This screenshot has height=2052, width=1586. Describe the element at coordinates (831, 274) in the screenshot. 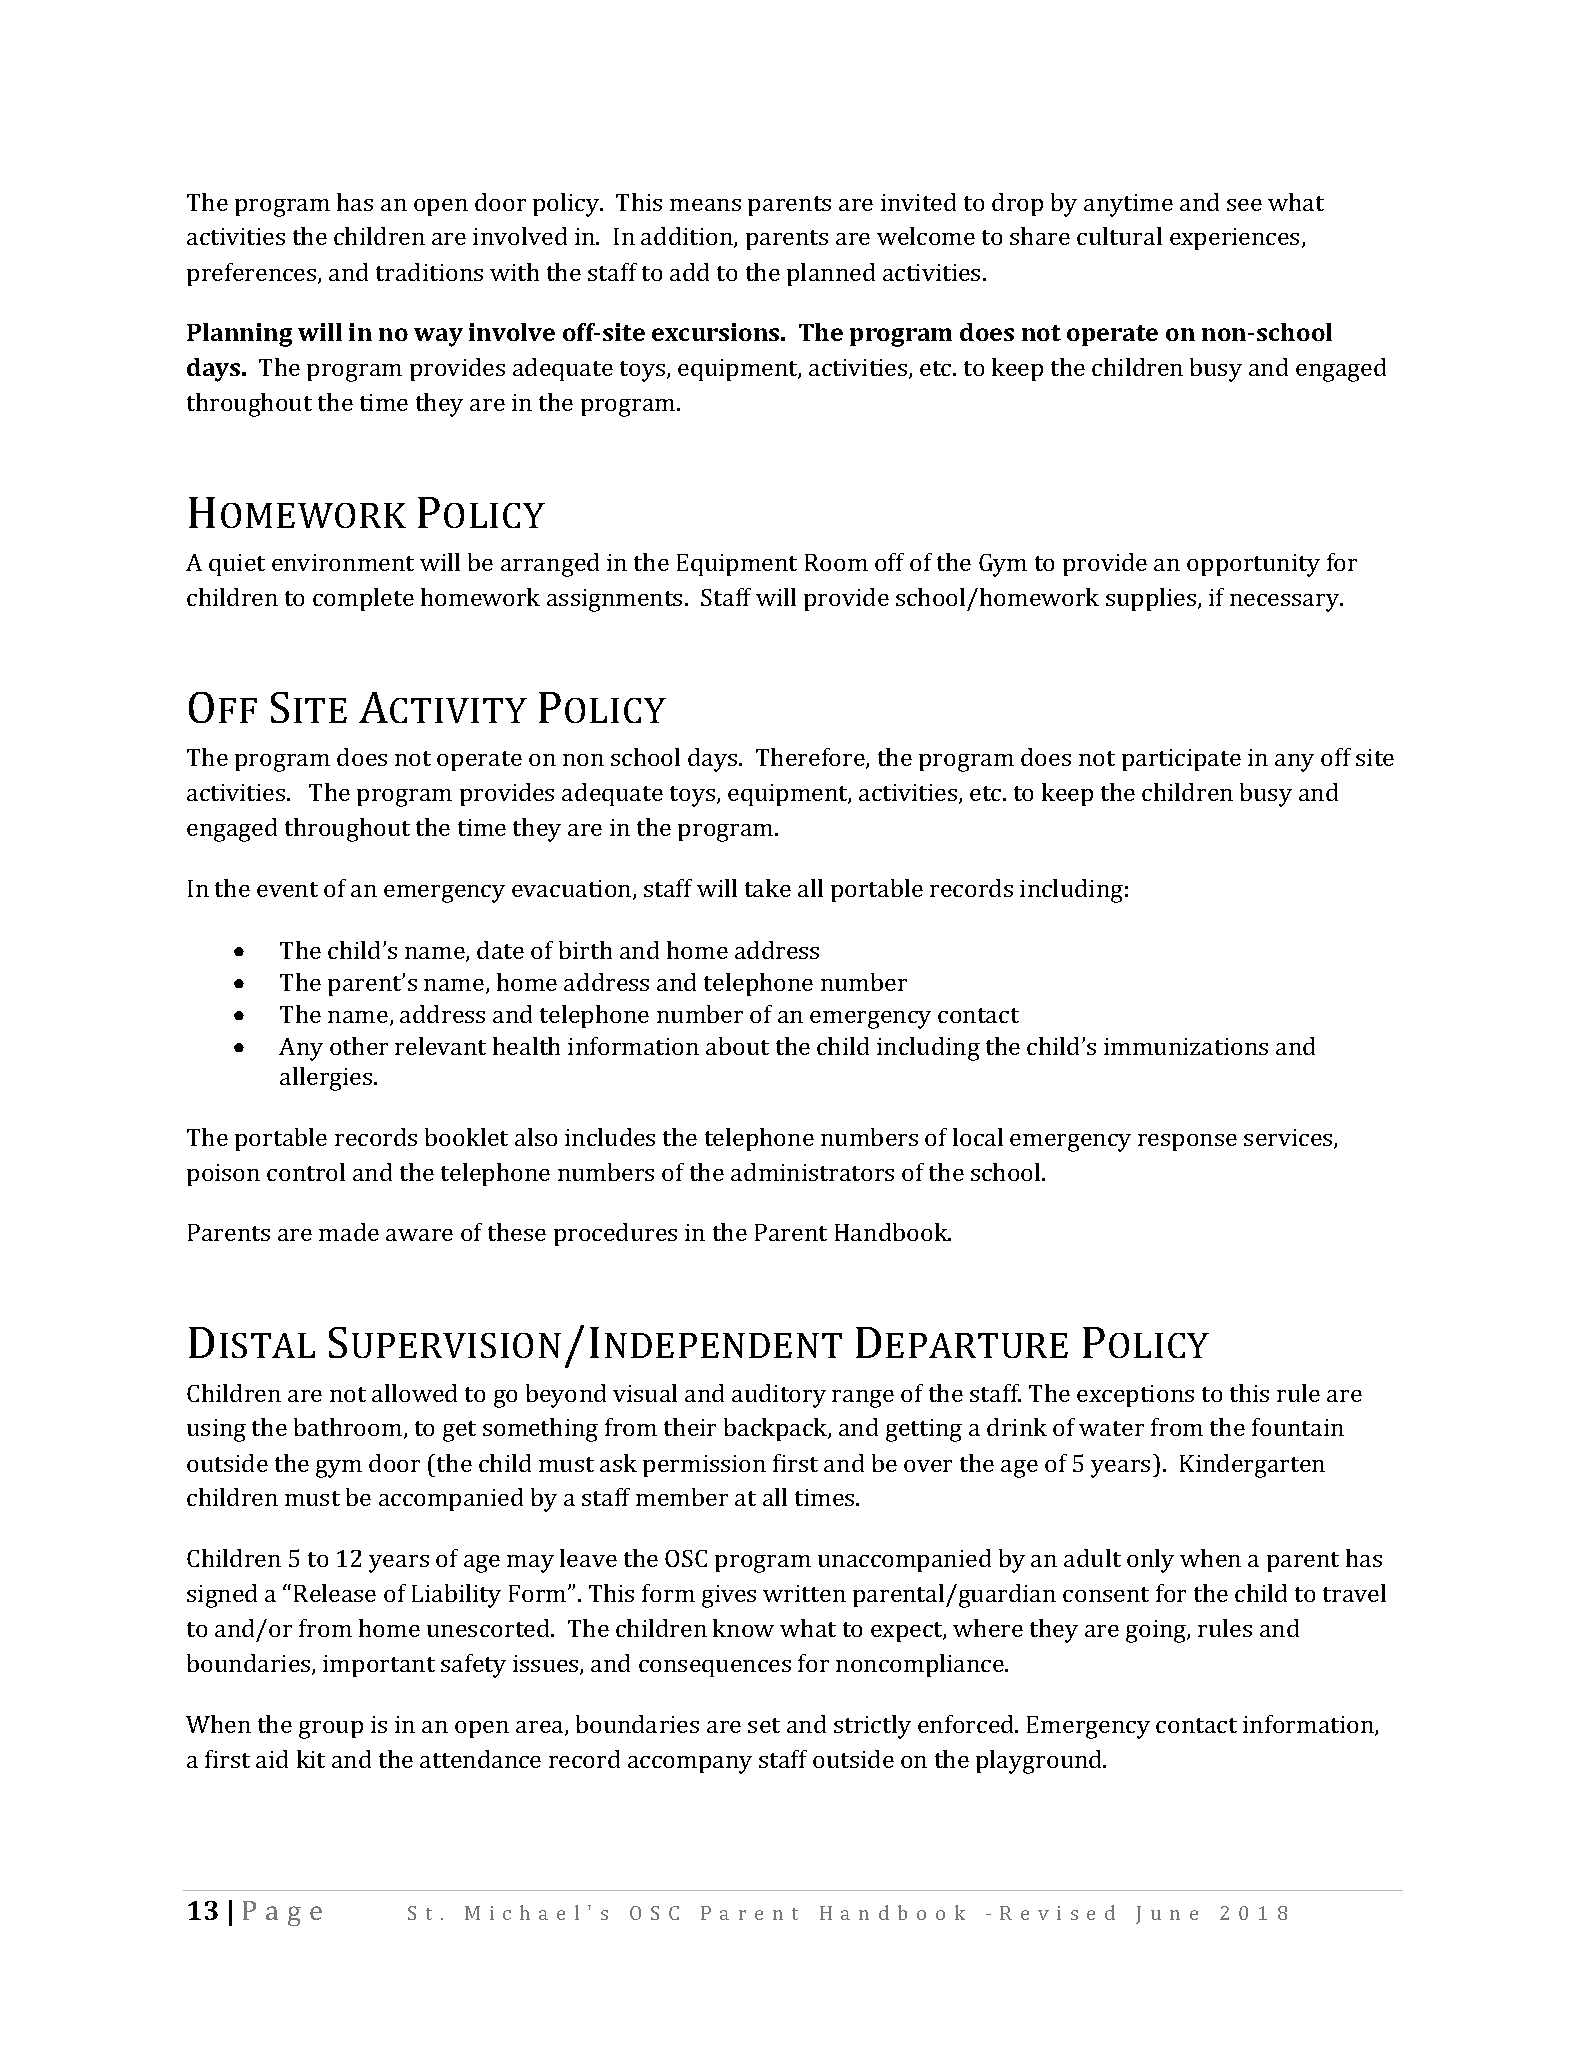

I see `planned` at that location.
